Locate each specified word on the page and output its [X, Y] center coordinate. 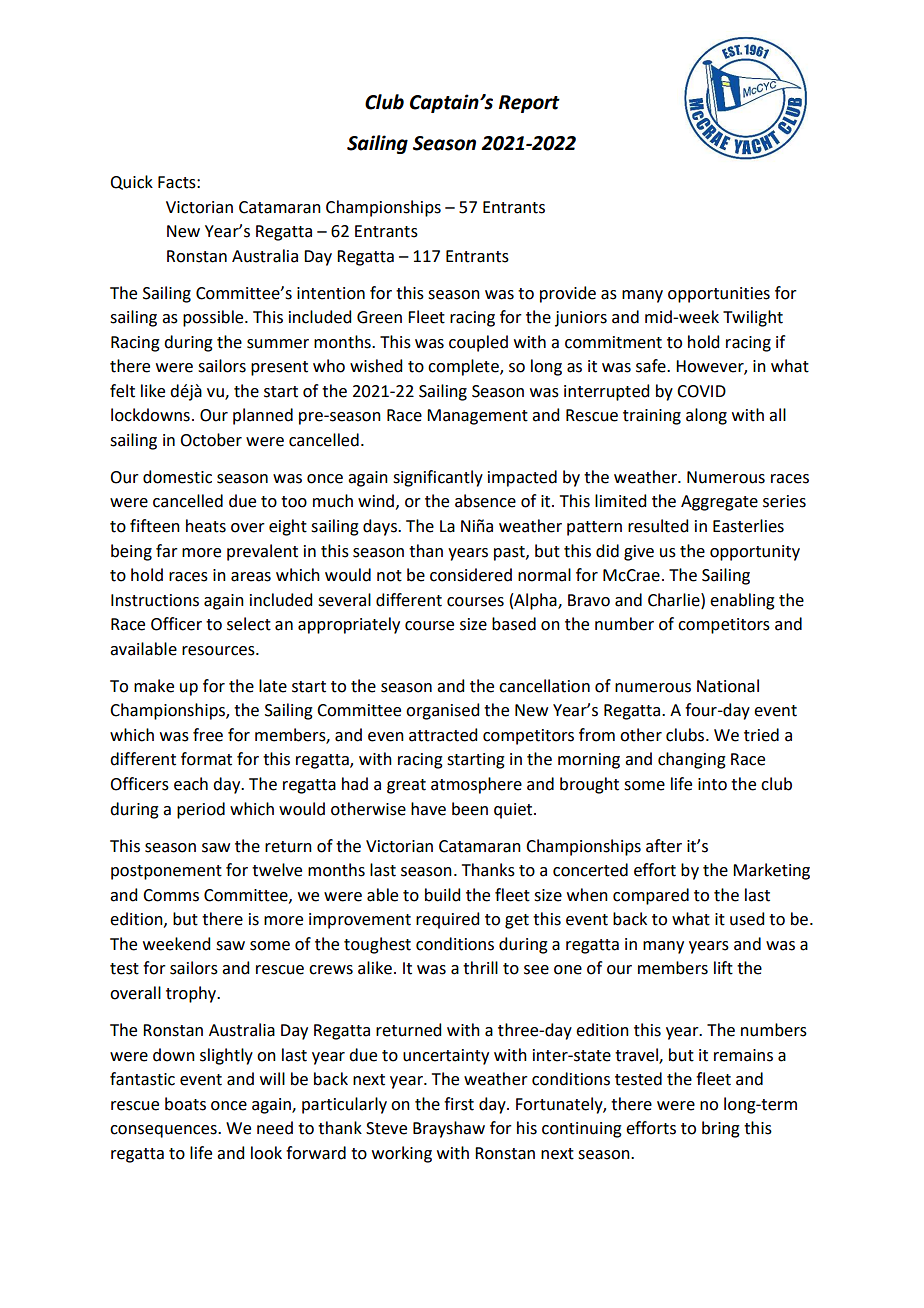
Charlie [675, 600]
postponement [166, 872]
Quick [131, 182]
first [459, 1104]
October [211, 440]
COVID [701, 391]
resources [219, 651]
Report [529, 104]
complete [464, 367]
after [664, 846]
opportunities [719, 295]
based [514, 624]
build [442, 895]
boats [185, 1104]
